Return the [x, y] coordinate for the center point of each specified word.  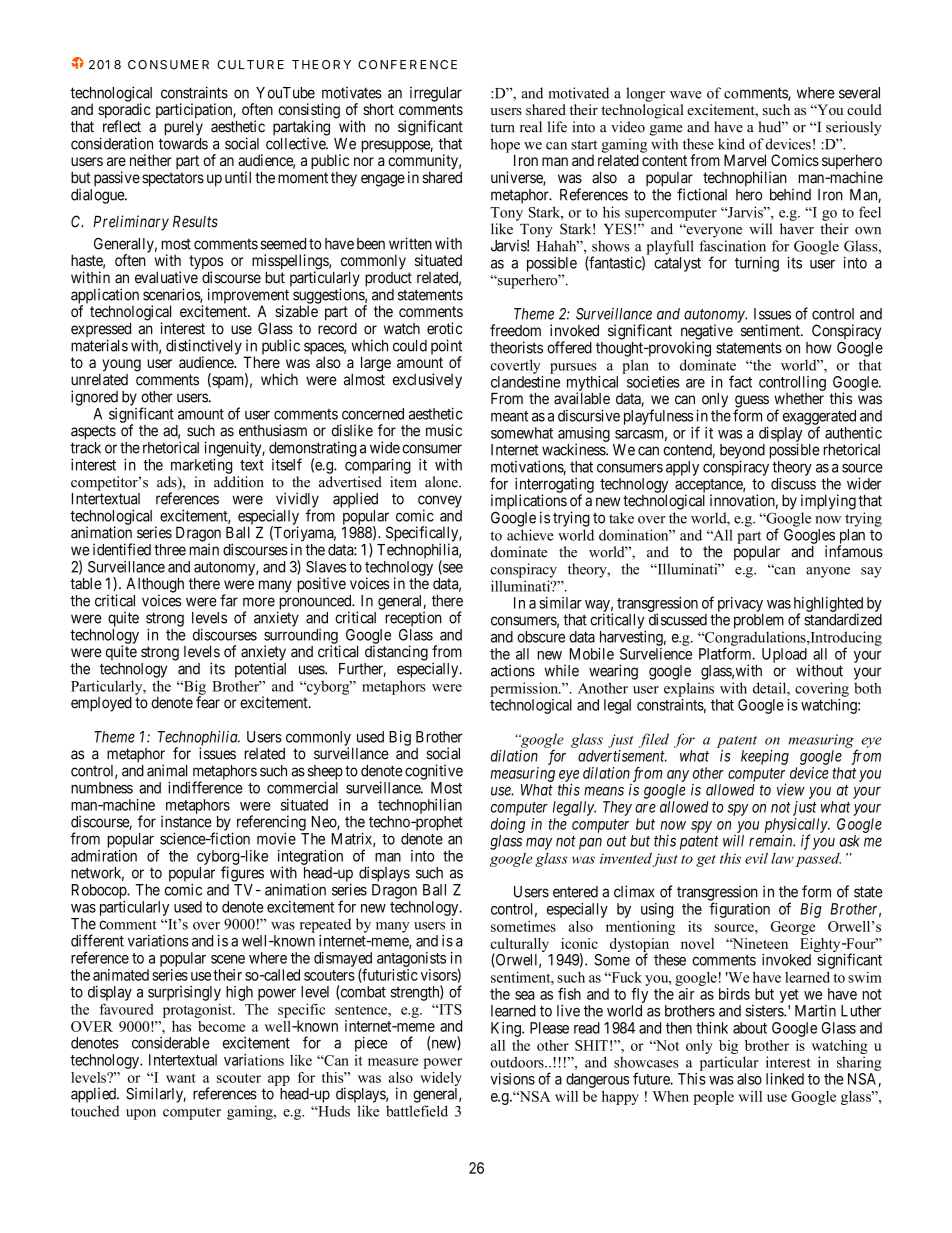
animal [167, 770]
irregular [436, 94]
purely [184, 128]
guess [752, 402]
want [181, 1078]
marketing [201, 466]
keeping [765, 757]
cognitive [434, 772]
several [859, 93]
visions [512, 1079]
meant [509, 416]
